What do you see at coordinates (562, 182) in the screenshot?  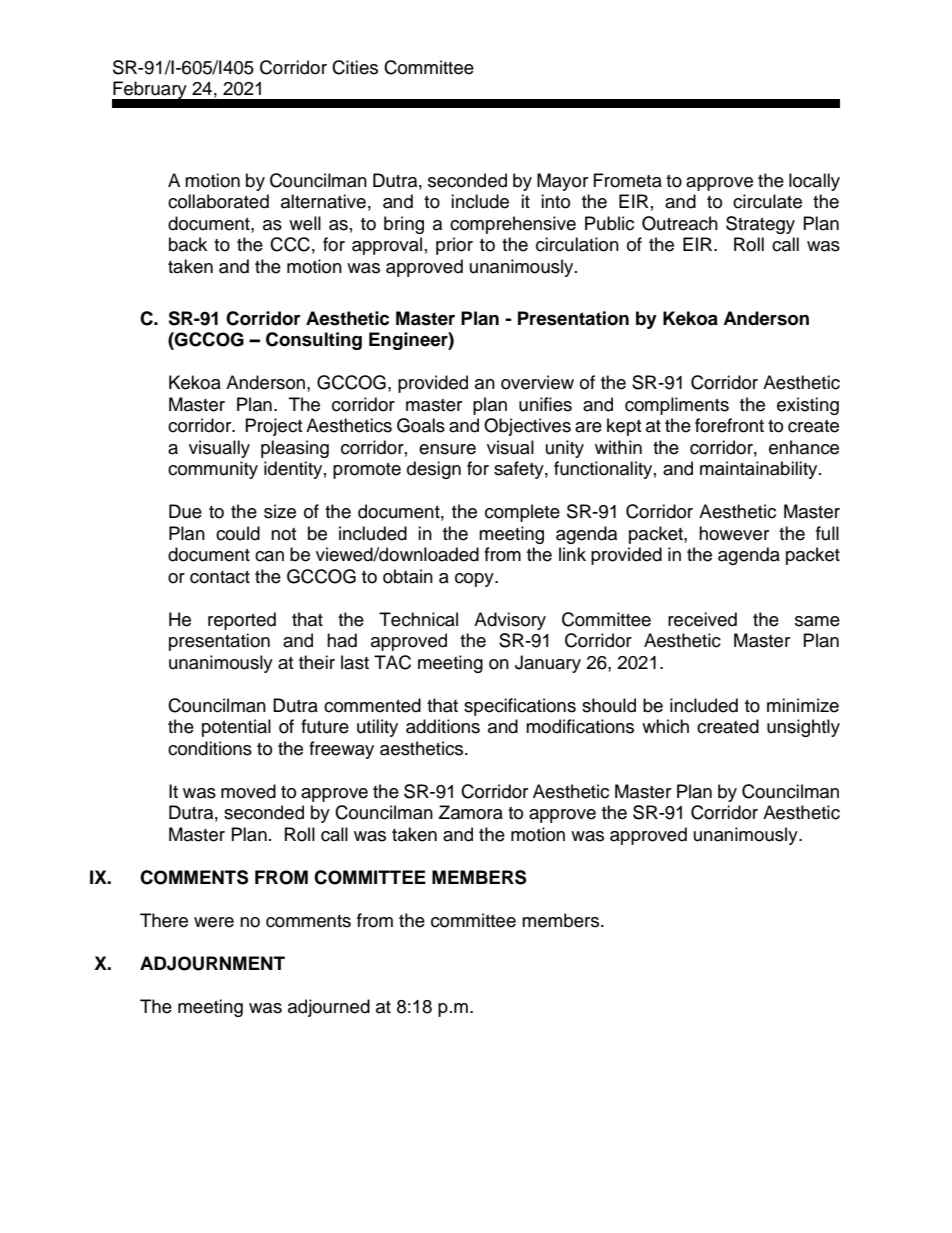 I see `Mayor` at bounding box center [562, 182].
